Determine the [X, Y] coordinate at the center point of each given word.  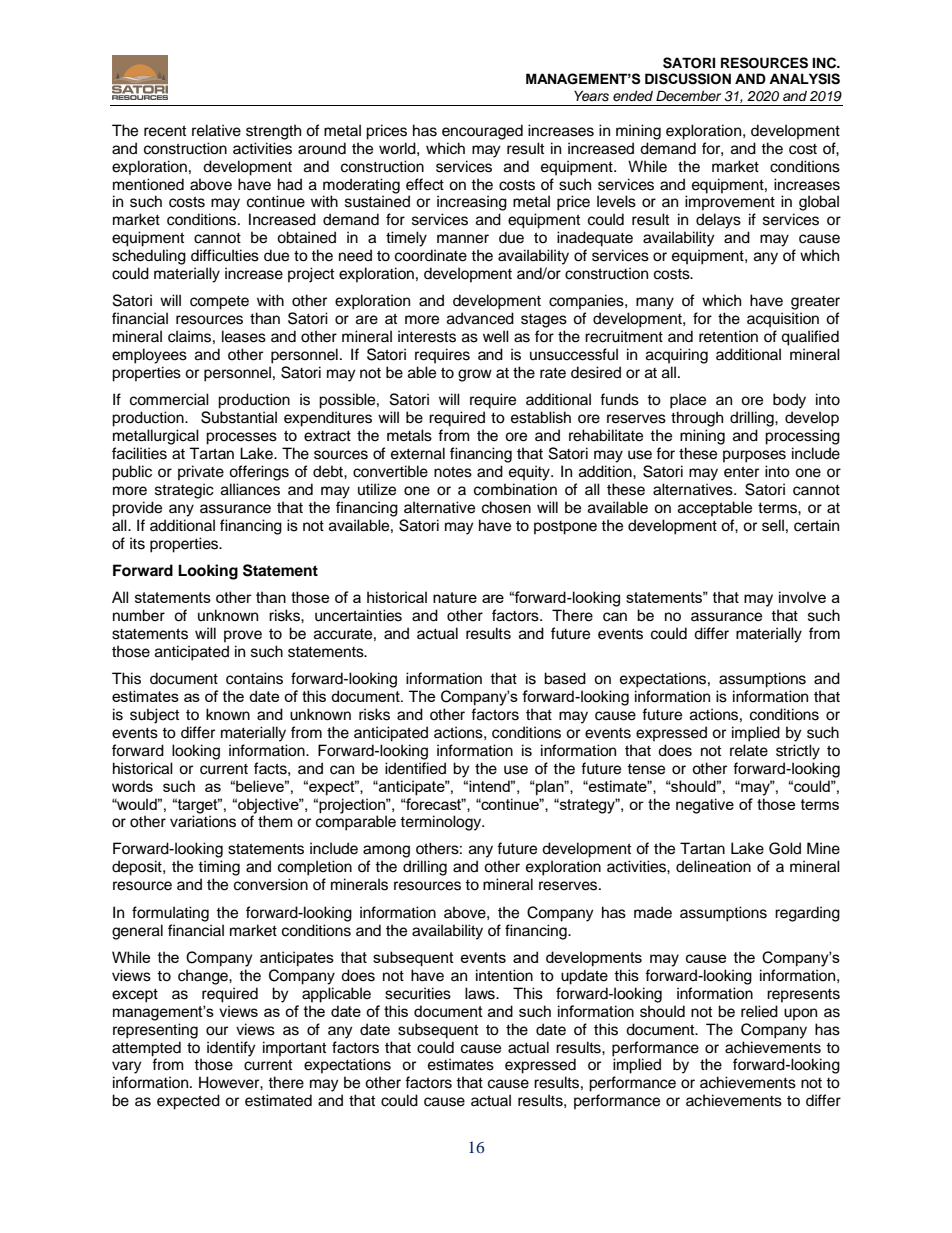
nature [455, 597]
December [688, 95]
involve [802, 597]
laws [481, 993]
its [137, 543]
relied [759, 1011]
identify [231, 1049]
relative [216, 130]
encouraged [482, 132]
